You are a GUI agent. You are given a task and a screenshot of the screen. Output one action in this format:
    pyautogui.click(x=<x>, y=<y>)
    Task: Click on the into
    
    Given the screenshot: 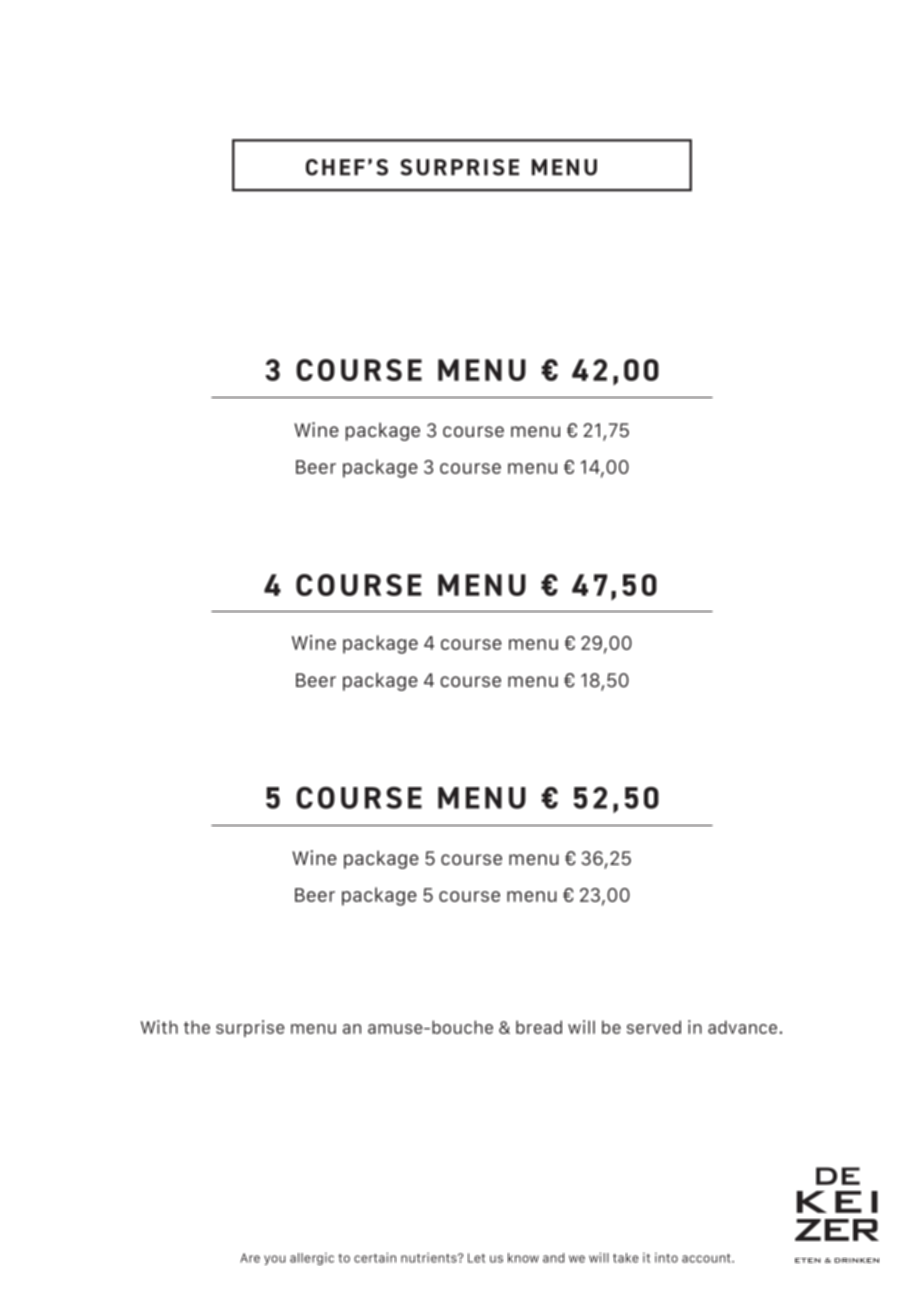 What is the action you would take?
    pyautogui.click(x=666, y=1258)
